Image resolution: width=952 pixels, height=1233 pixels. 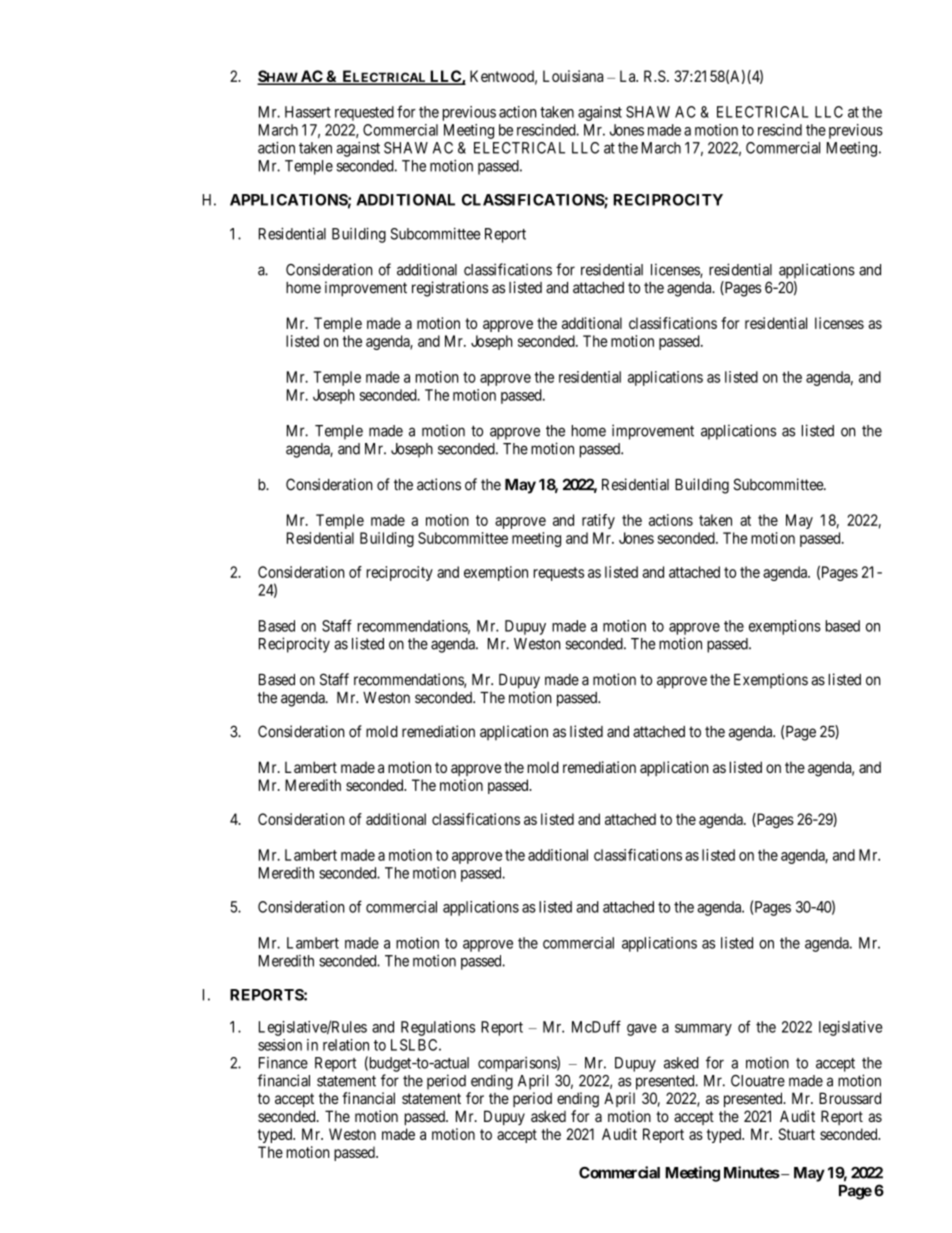 I want to click on ratify, so click(x=598, y=521).
